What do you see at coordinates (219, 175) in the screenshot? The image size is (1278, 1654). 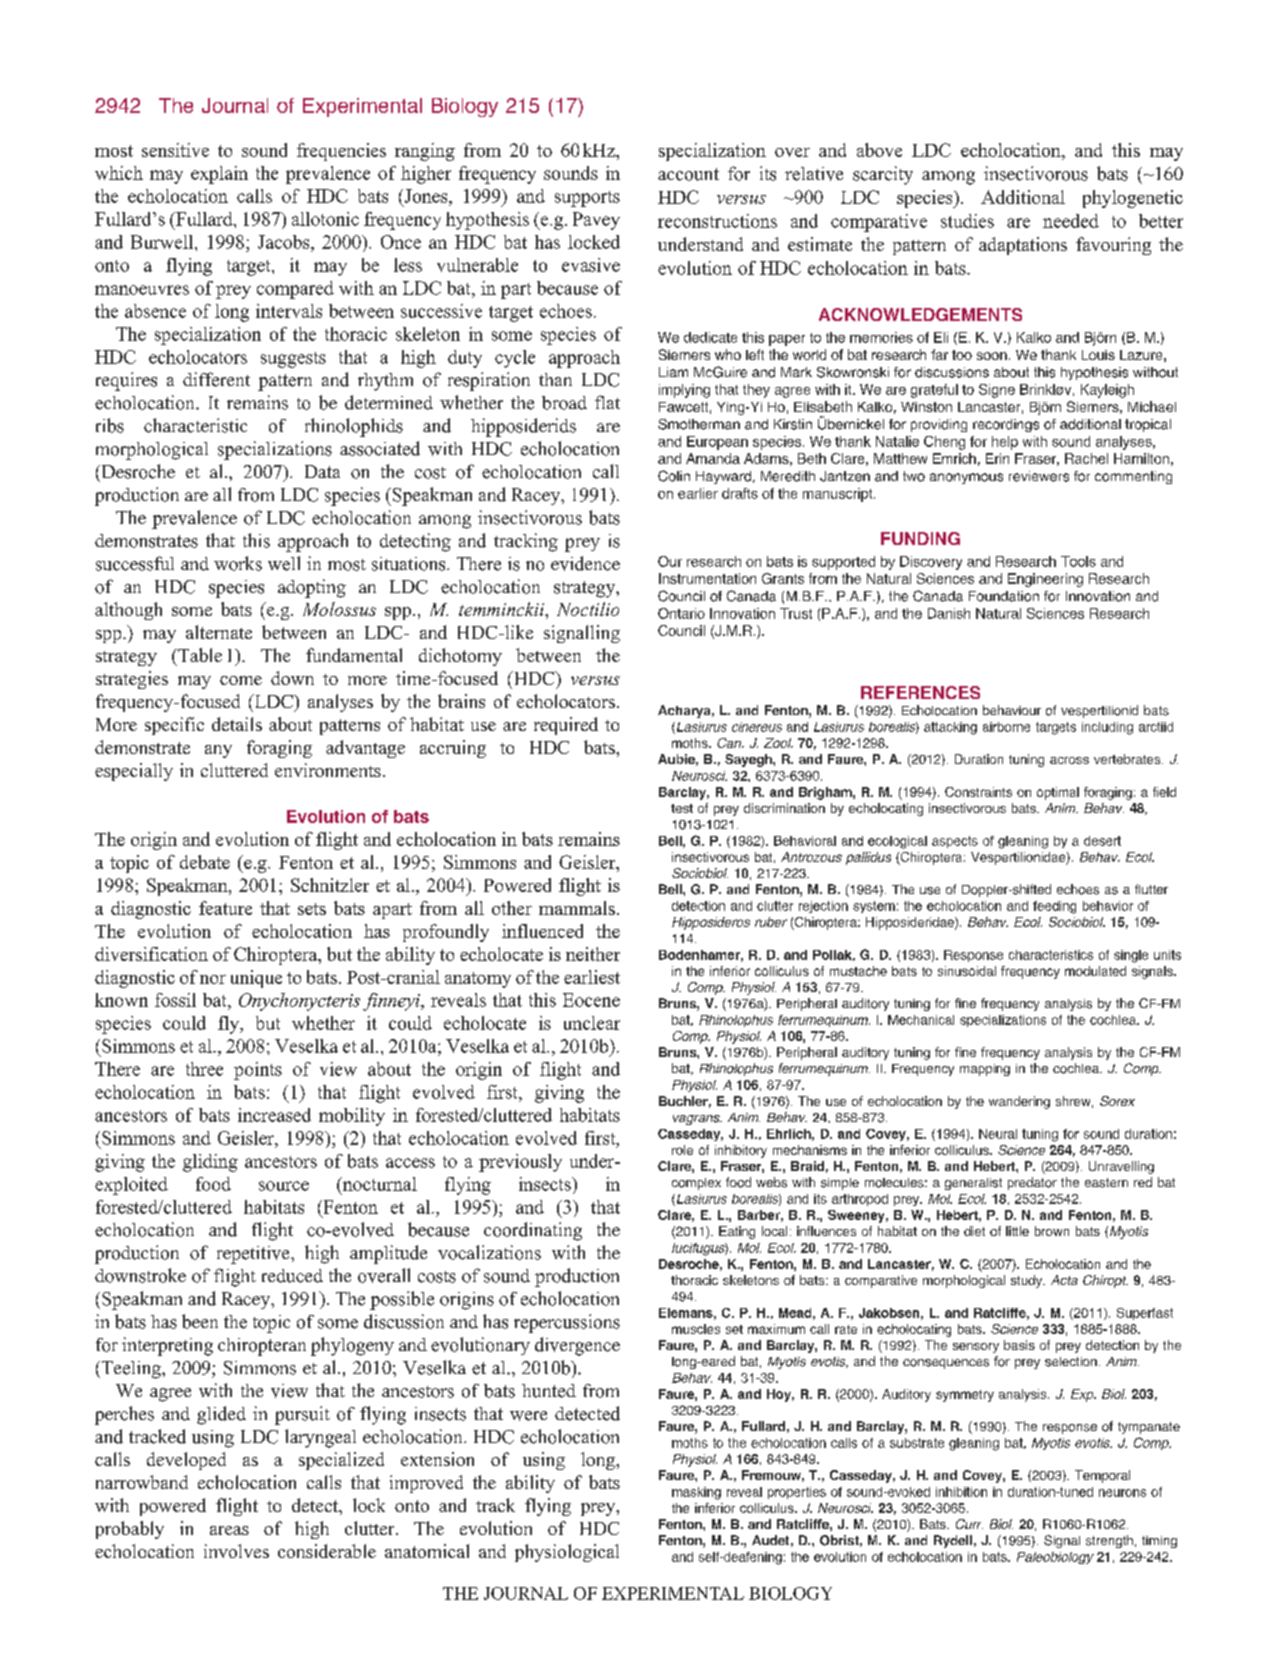 I see `explain` at bounding box center [219, 175].
